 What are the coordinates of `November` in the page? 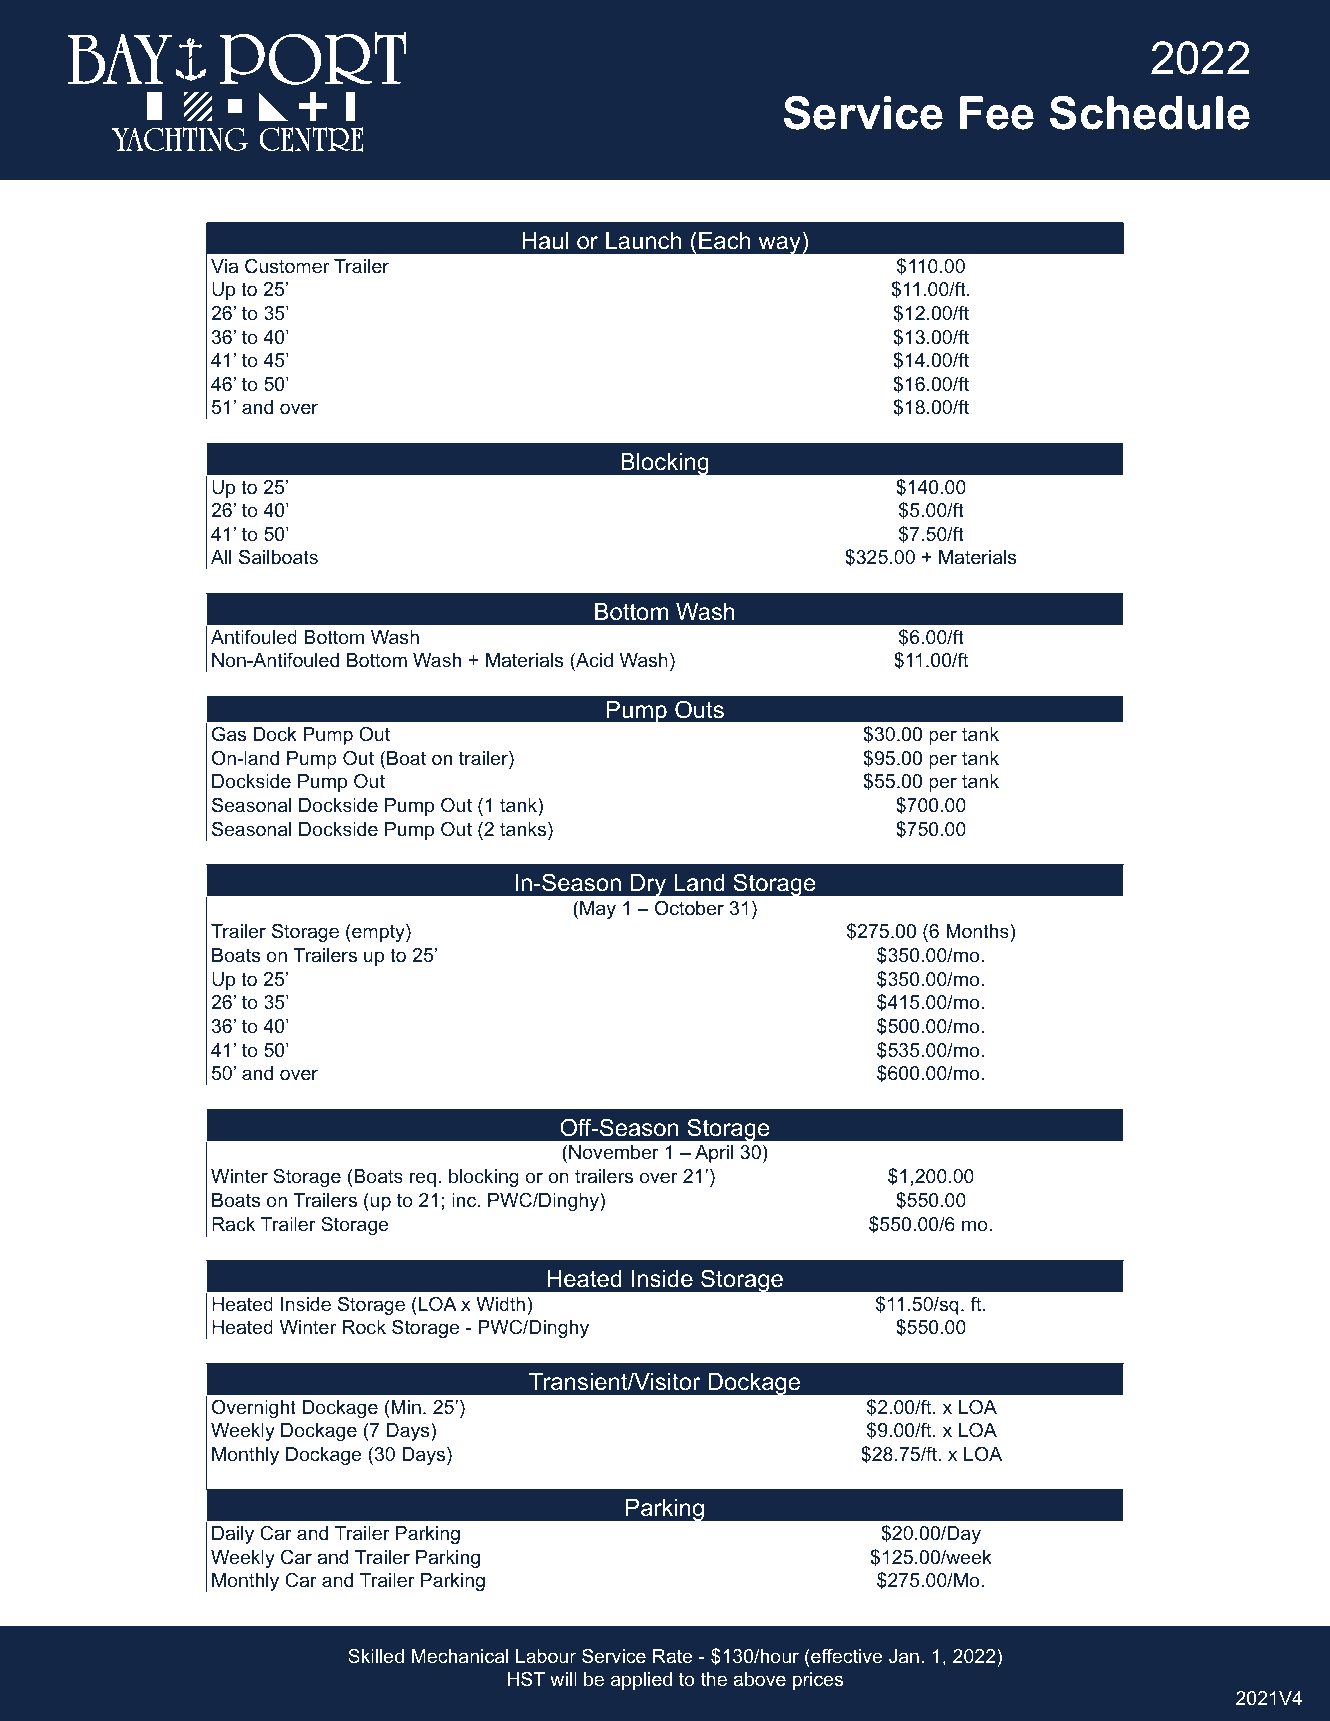 It's located at (614, 1152).
